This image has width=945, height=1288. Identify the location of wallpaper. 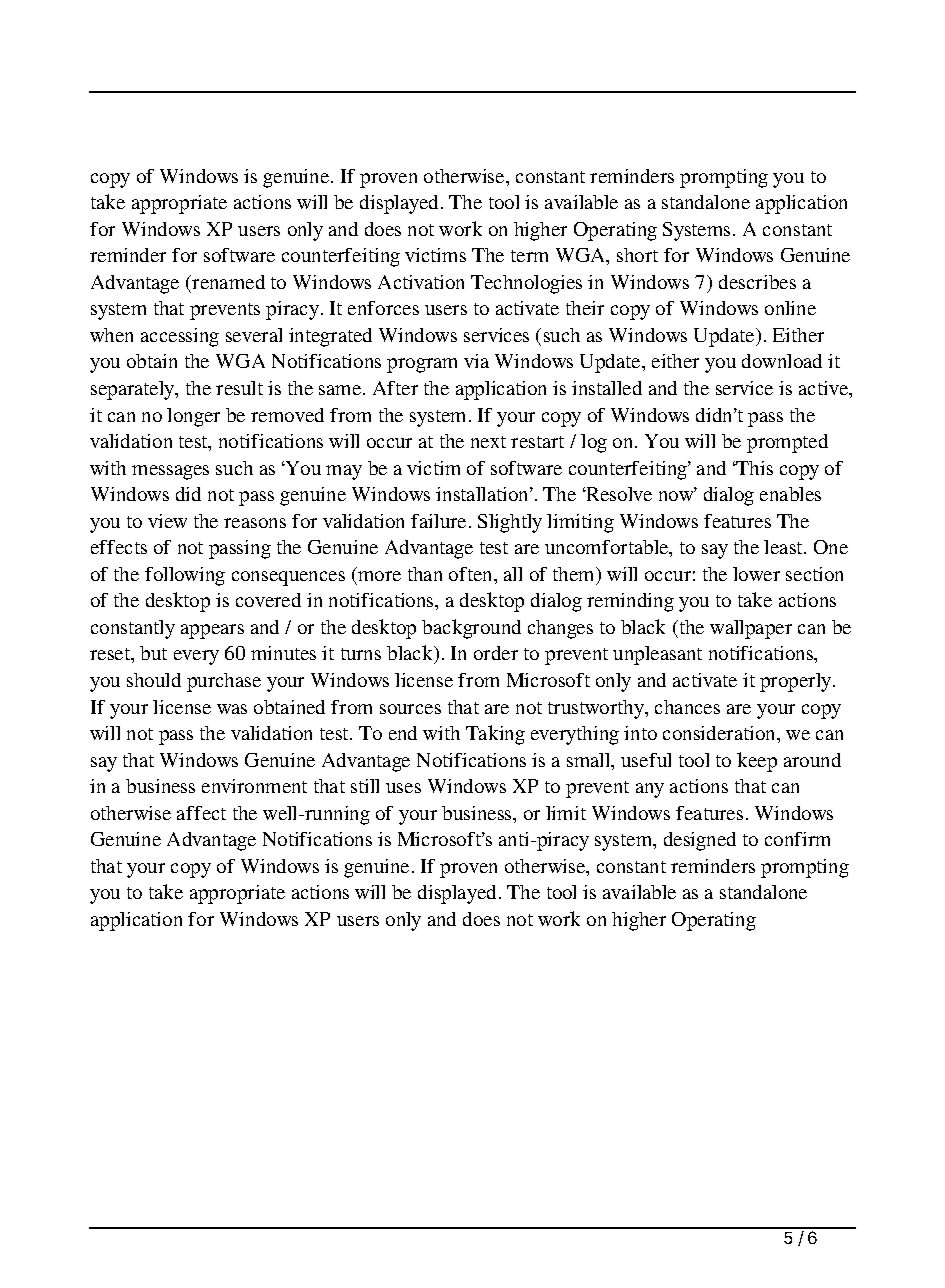
(751, 629).
